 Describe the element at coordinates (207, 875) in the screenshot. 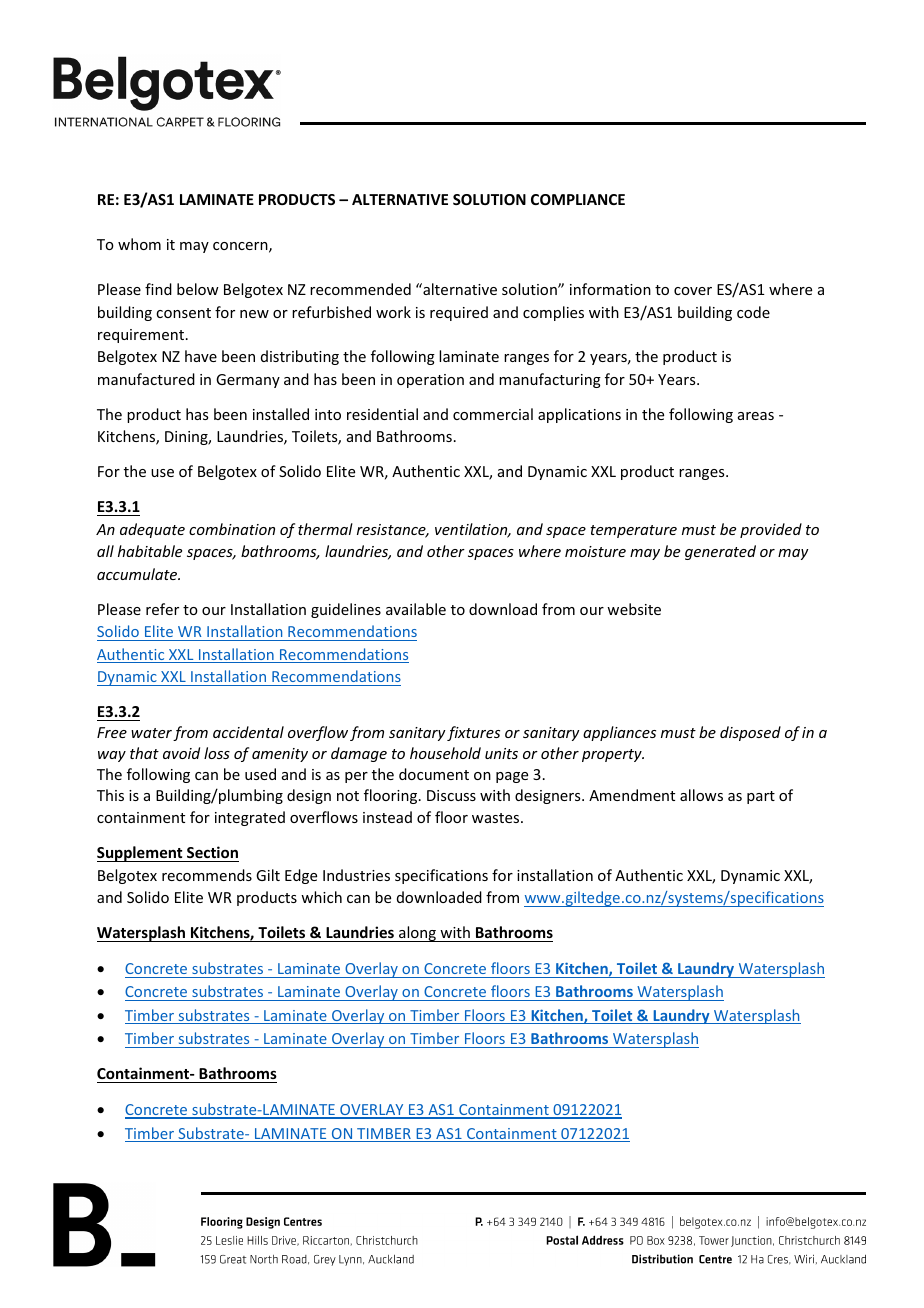

I see `recommends` at that location.
